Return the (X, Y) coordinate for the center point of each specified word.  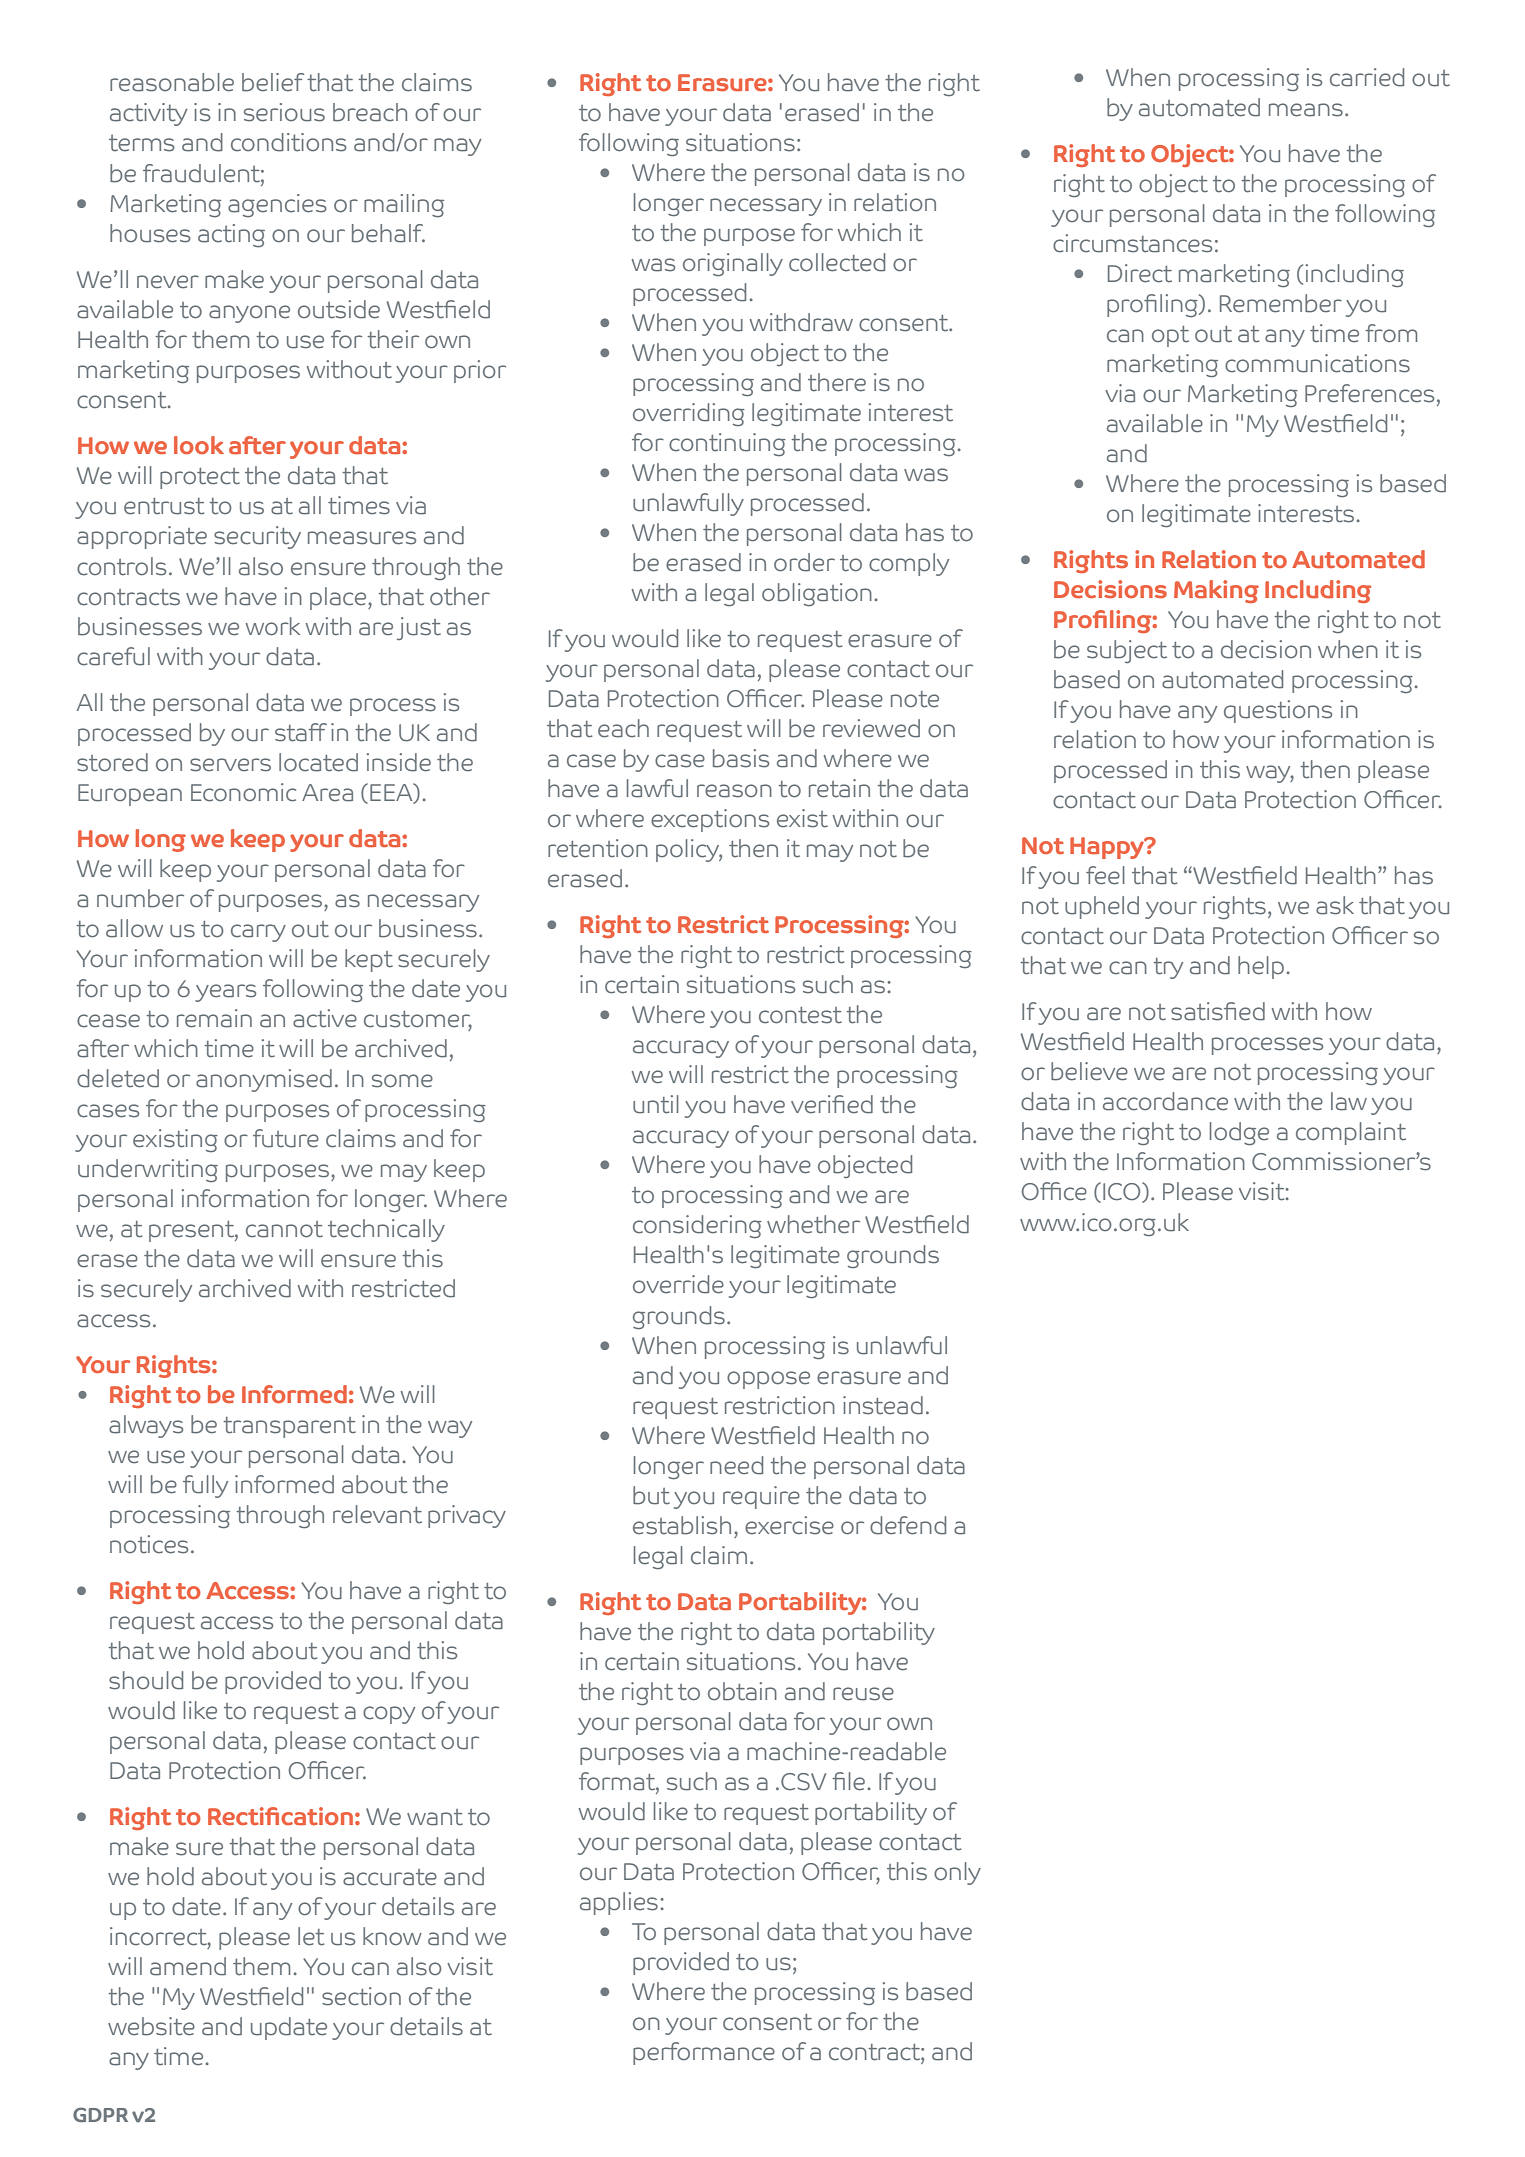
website (151, 2026)
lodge (1239, 1133)
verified (832, 1104)
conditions (289, 142)
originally (733, 264)
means (1306, 110)
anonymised (264, 1080)
